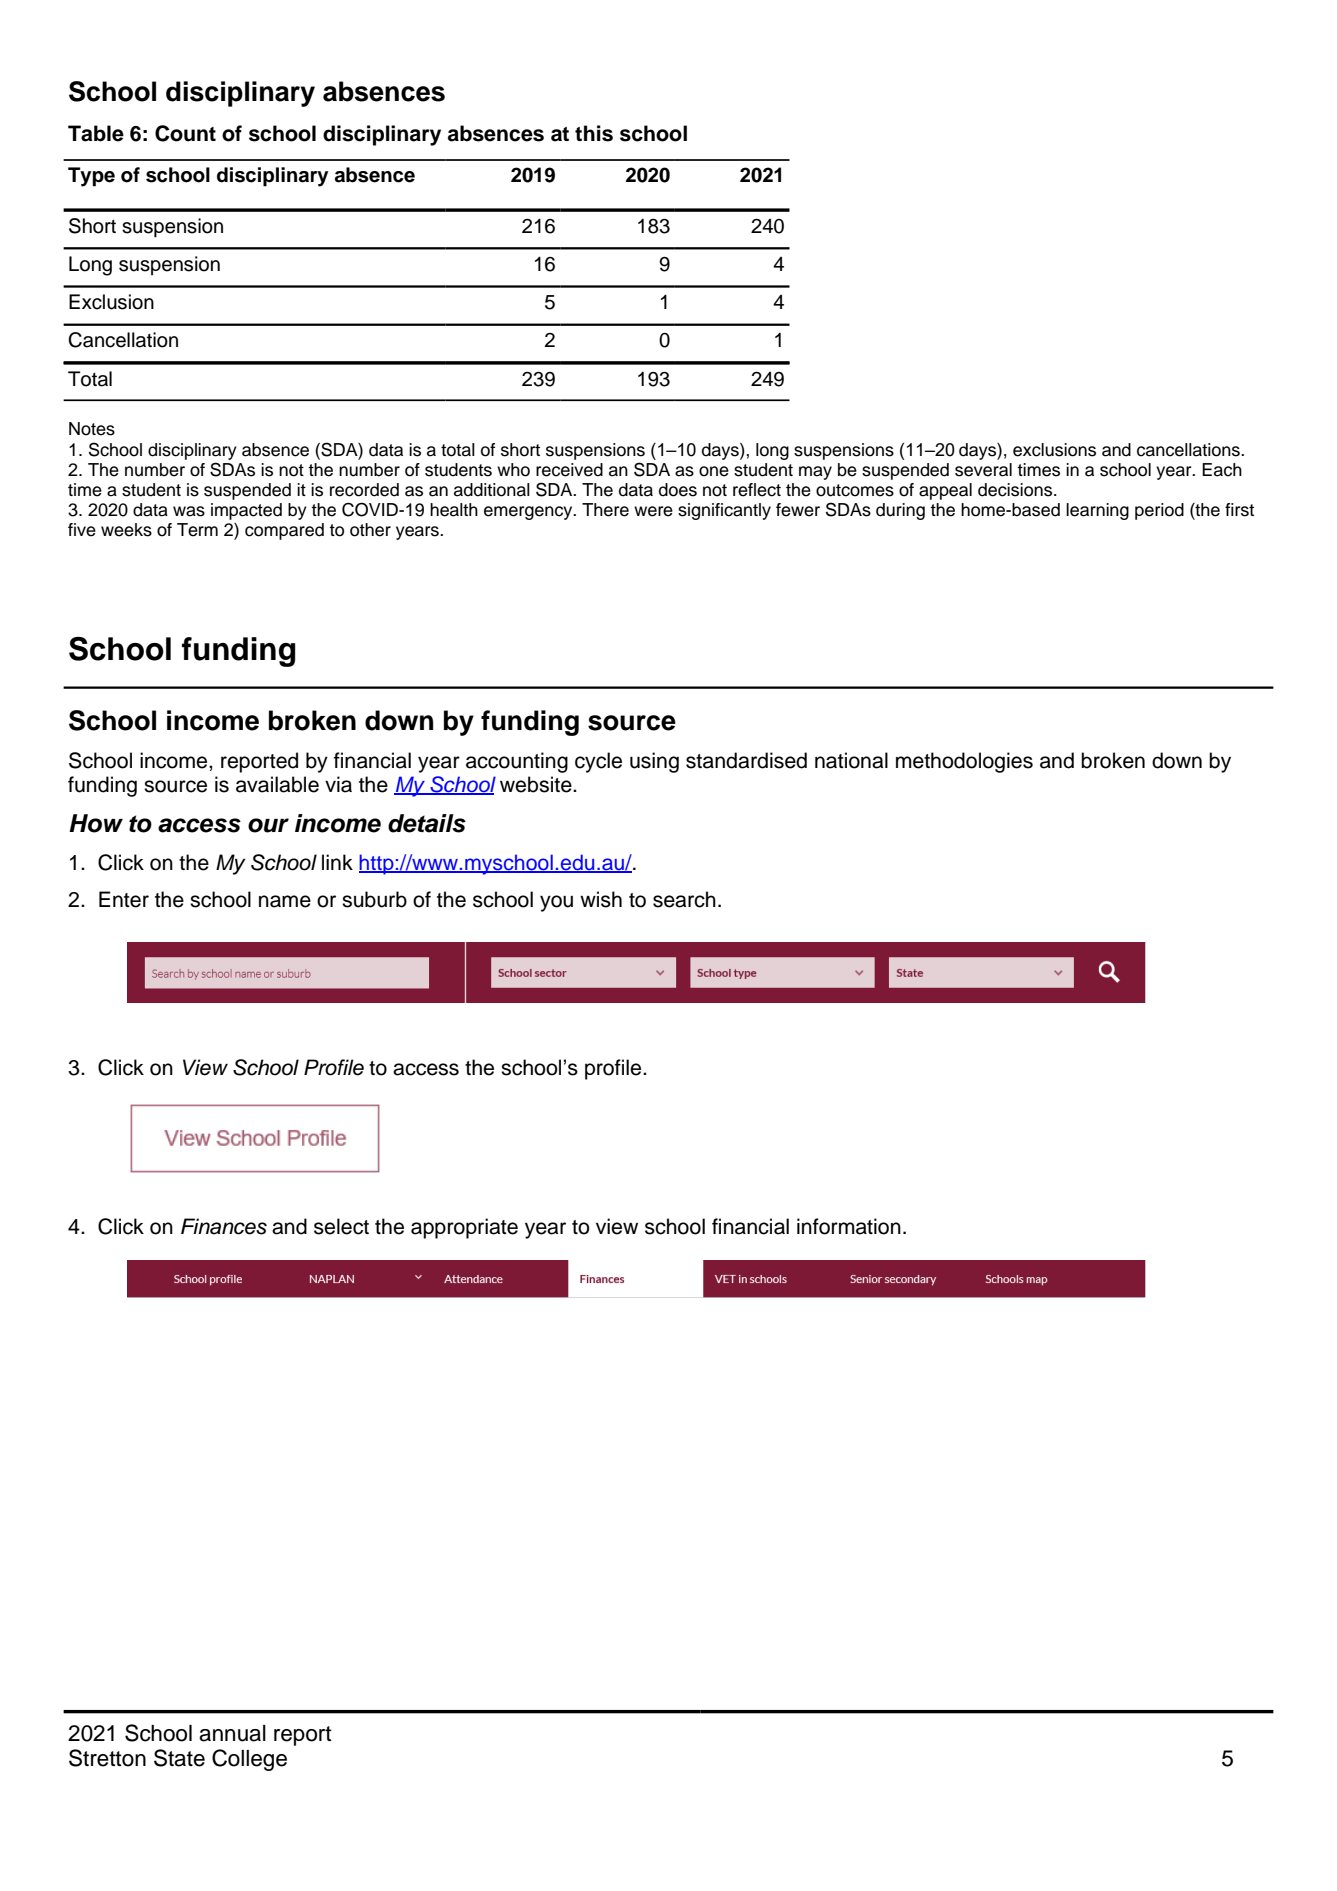 The image size is (1337, 1891). What do you see at coordinates (684, 899) in the image?
I see `search` at bounding box center [684, 899].
